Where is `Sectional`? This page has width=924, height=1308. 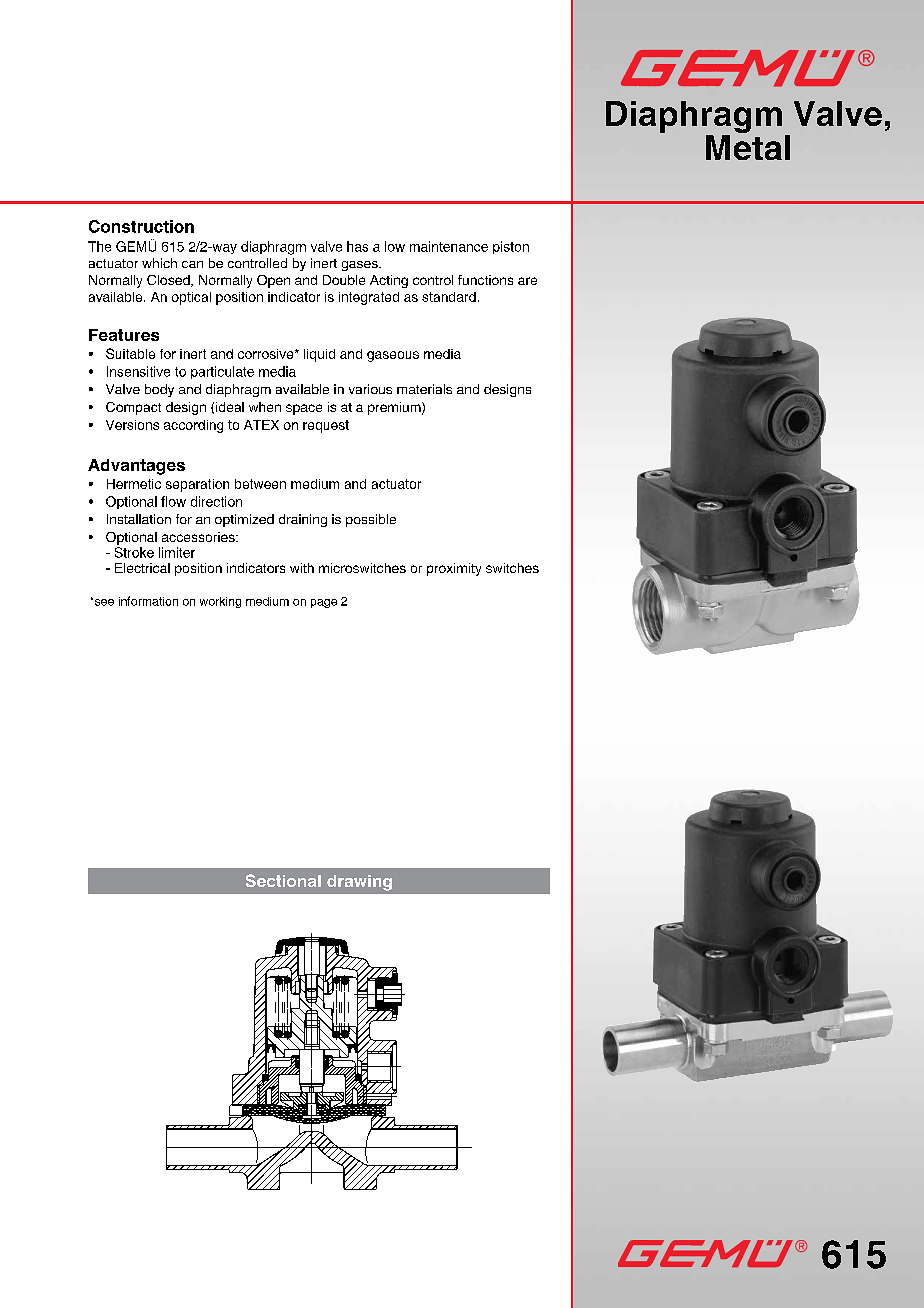 Sectional is located at coordinates (283, 880).
